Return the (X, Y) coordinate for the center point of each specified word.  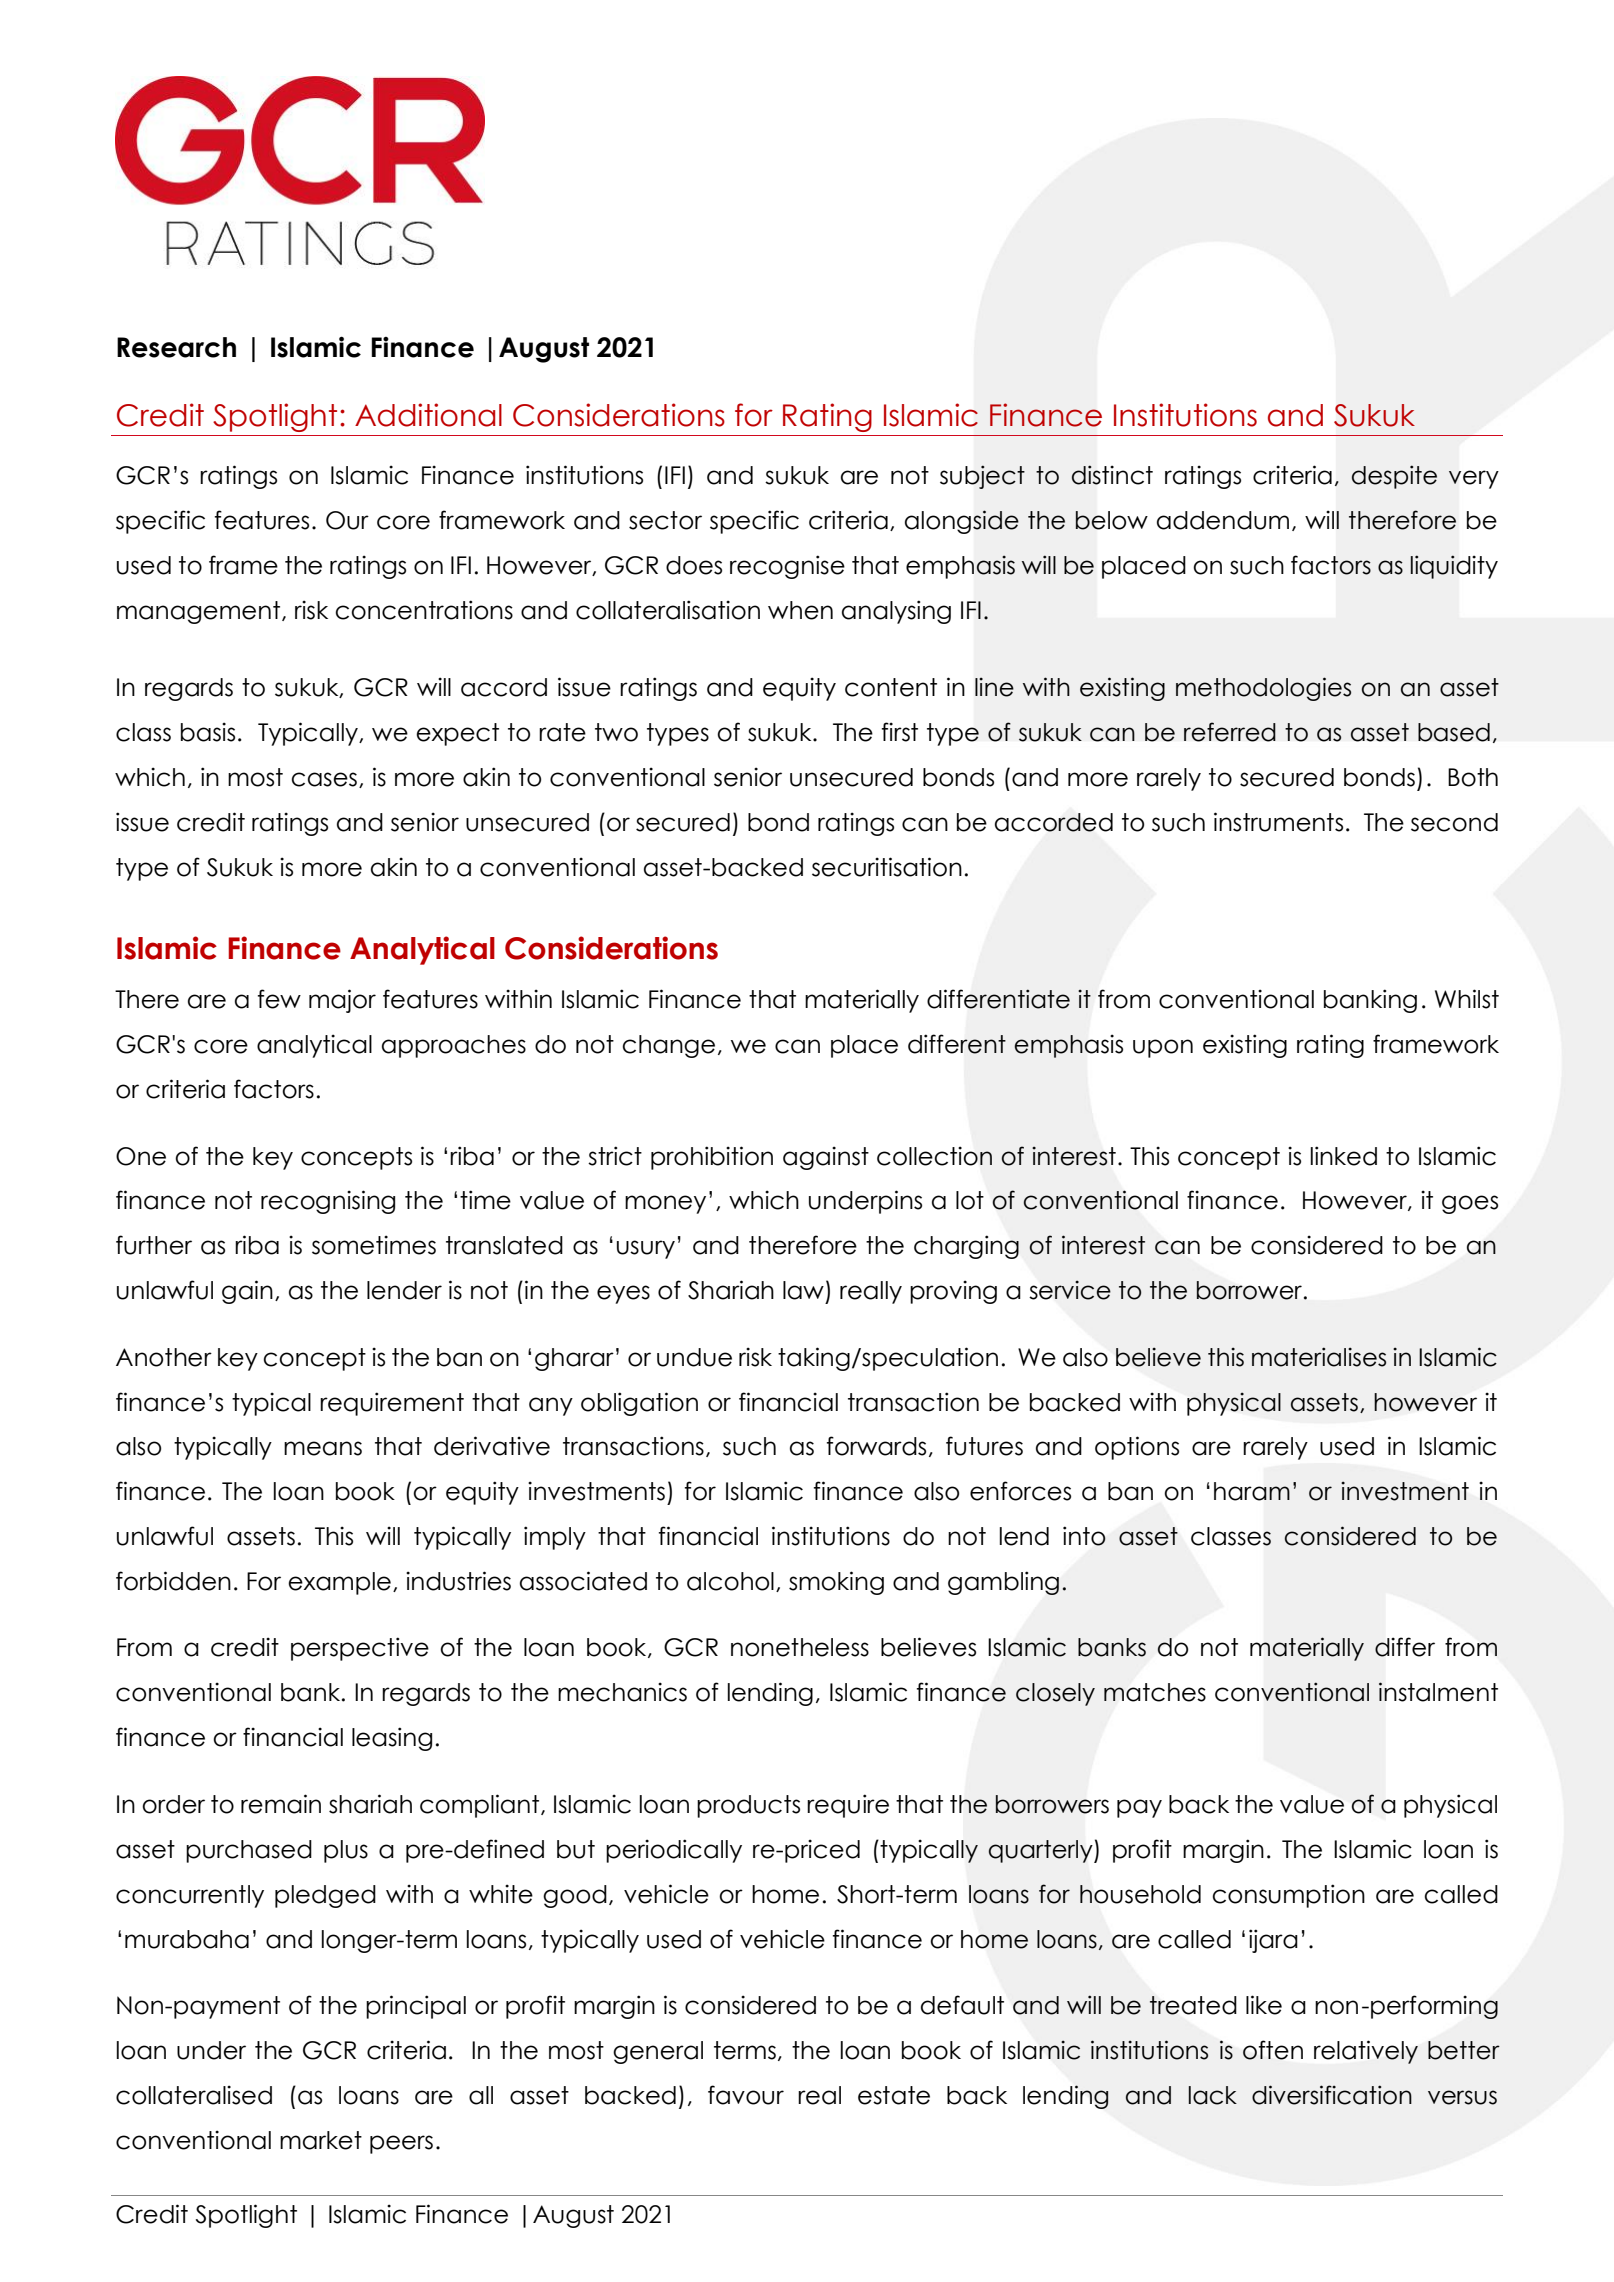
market (321, 2140)
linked (1344, 1156)
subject (982, 477)
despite (1394, 477)
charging (966, 1247)
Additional (428, 415)
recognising (328, 1202)
